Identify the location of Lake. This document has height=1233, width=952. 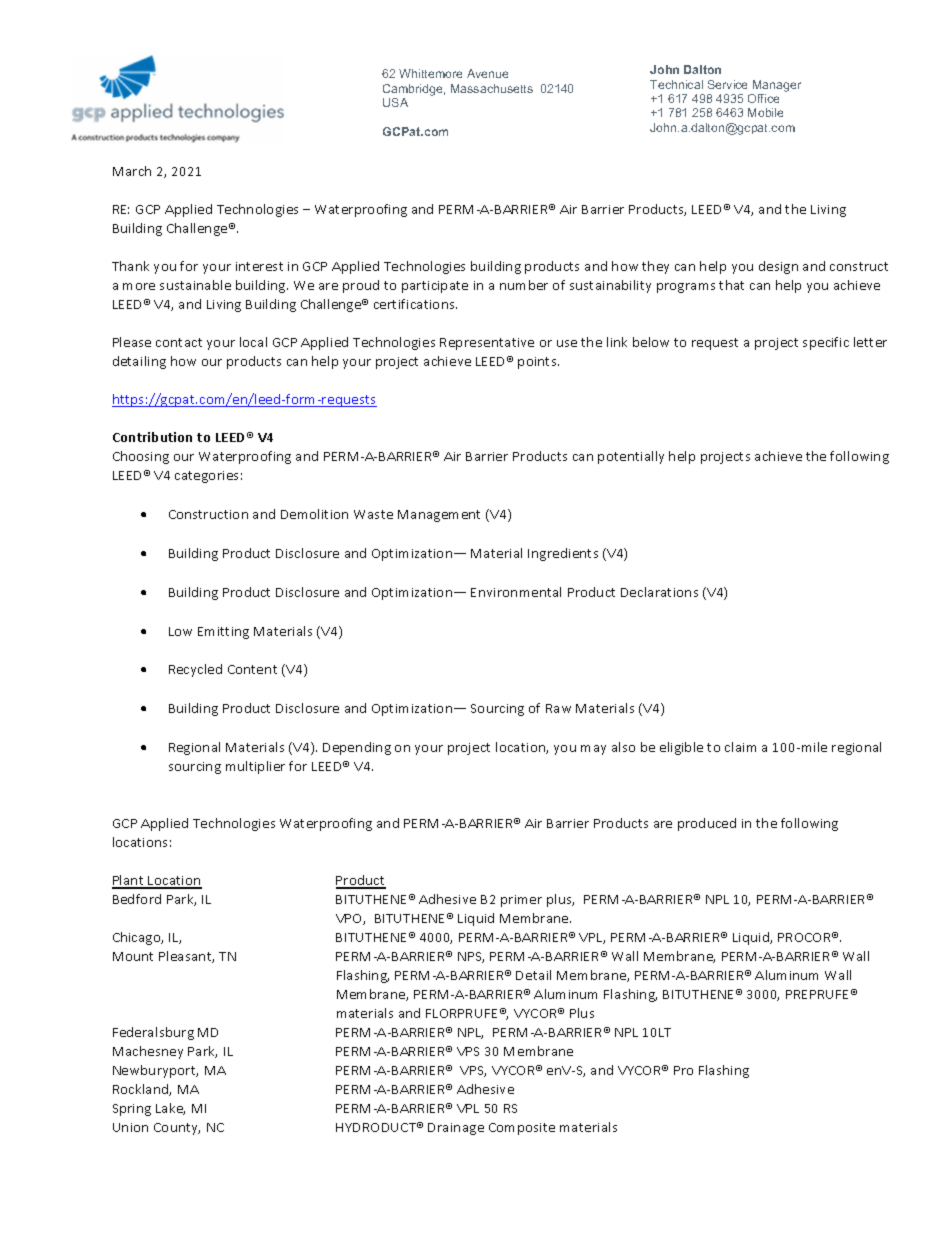
(170, 1109).
